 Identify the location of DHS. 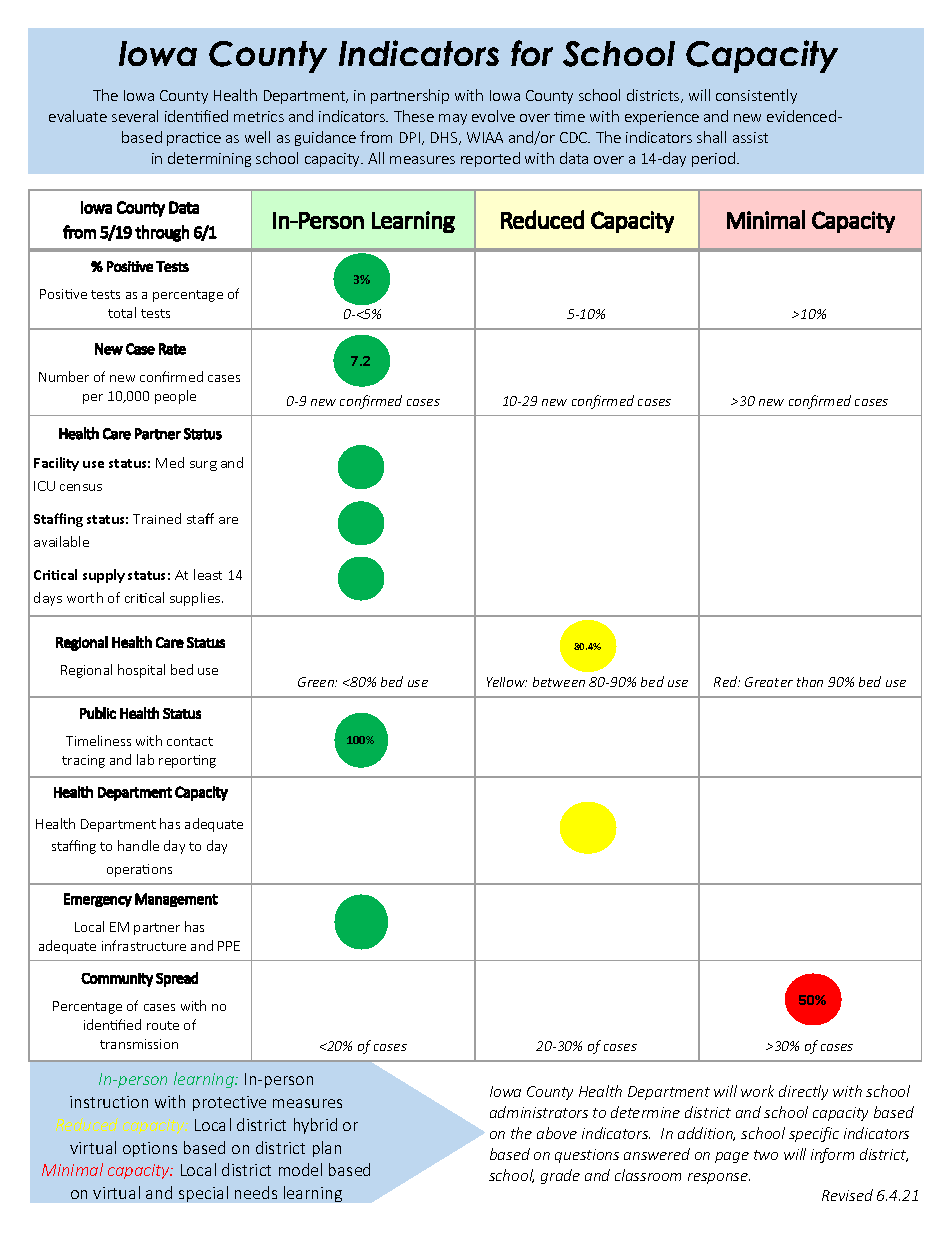
(445, 138).
